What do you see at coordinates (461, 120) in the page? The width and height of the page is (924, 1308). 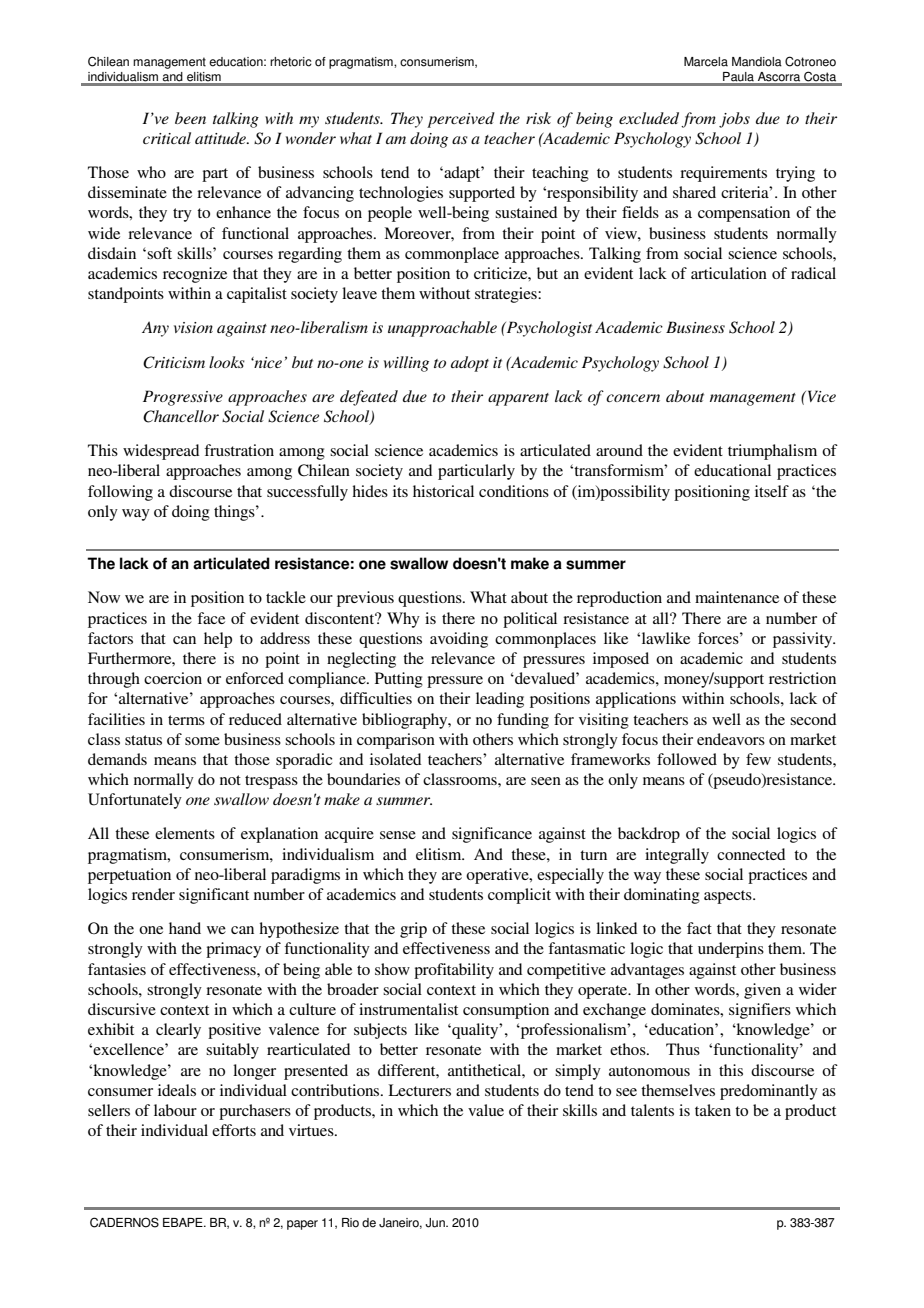 I see `perceived` at bounding box center [461, 120].
